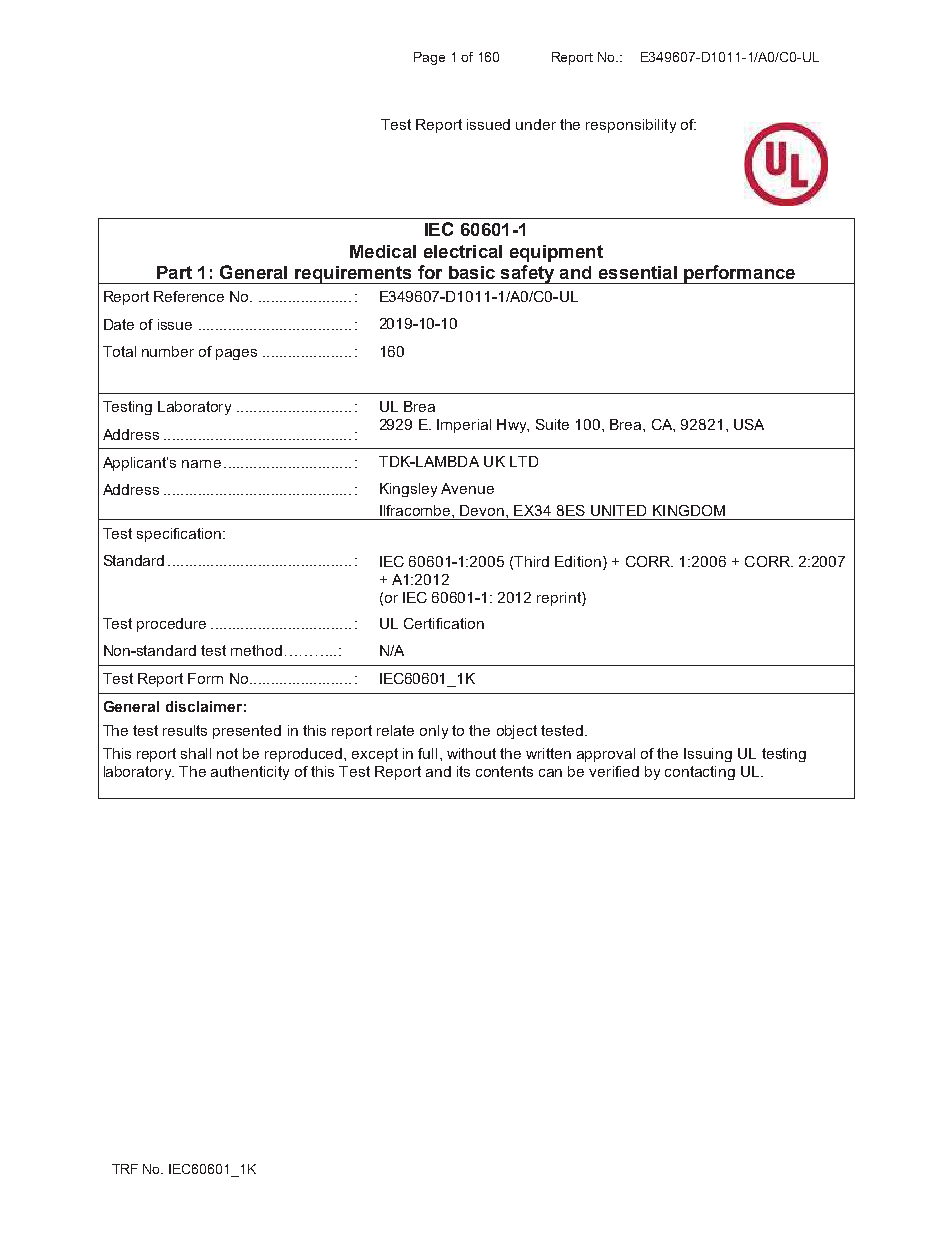 Image resolution: width=952 pixels, height=1233 pixels. What do you see at coordinates (536, 124) in the screenshot?
I see `under` at bounding box center [536, 124].
